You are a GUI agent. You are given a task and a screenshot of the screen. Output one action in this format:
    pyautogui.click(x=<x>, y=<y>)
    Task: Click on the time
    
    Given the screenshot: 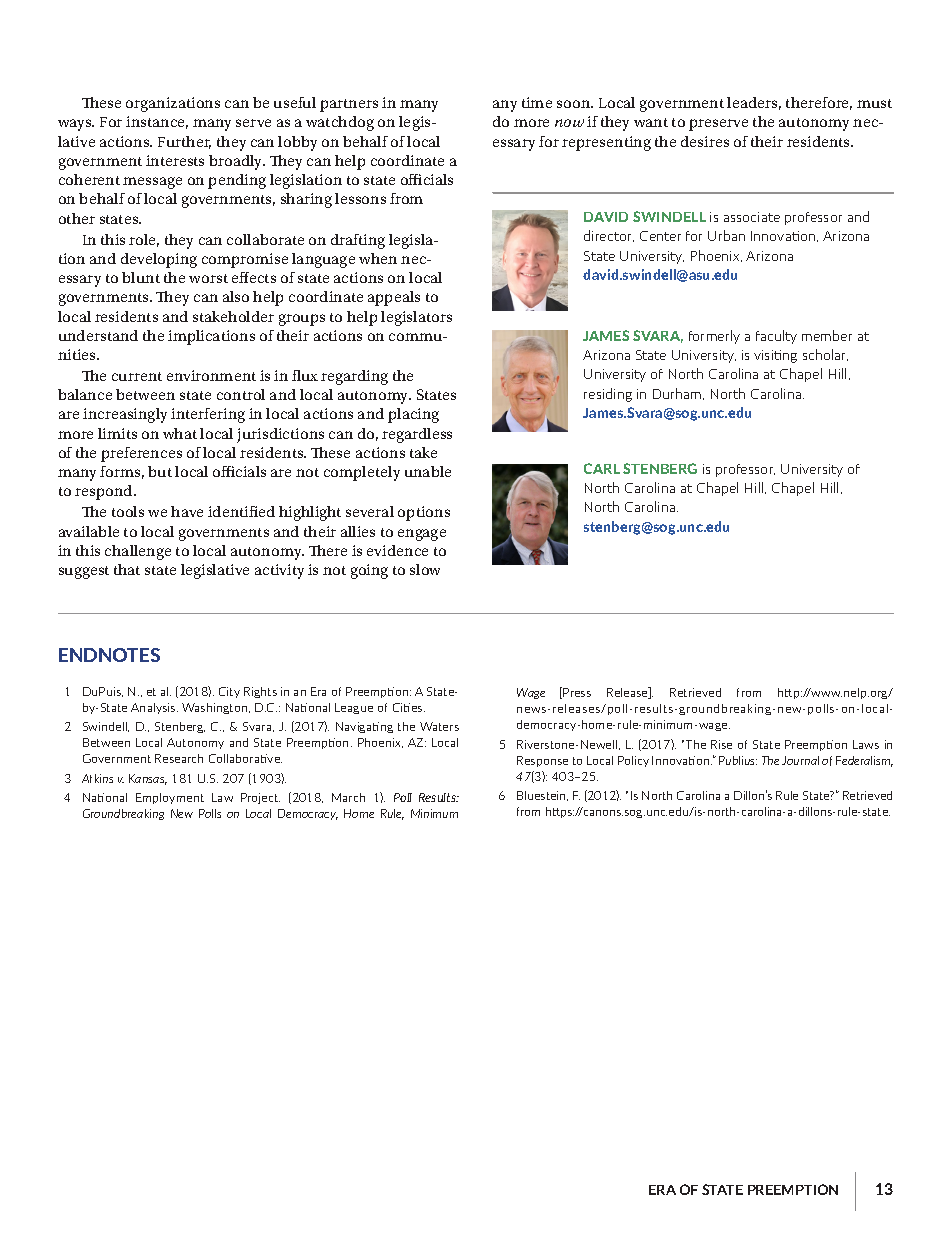 What is the action you would take?
    pyautogui.click(x=537, y=102)
